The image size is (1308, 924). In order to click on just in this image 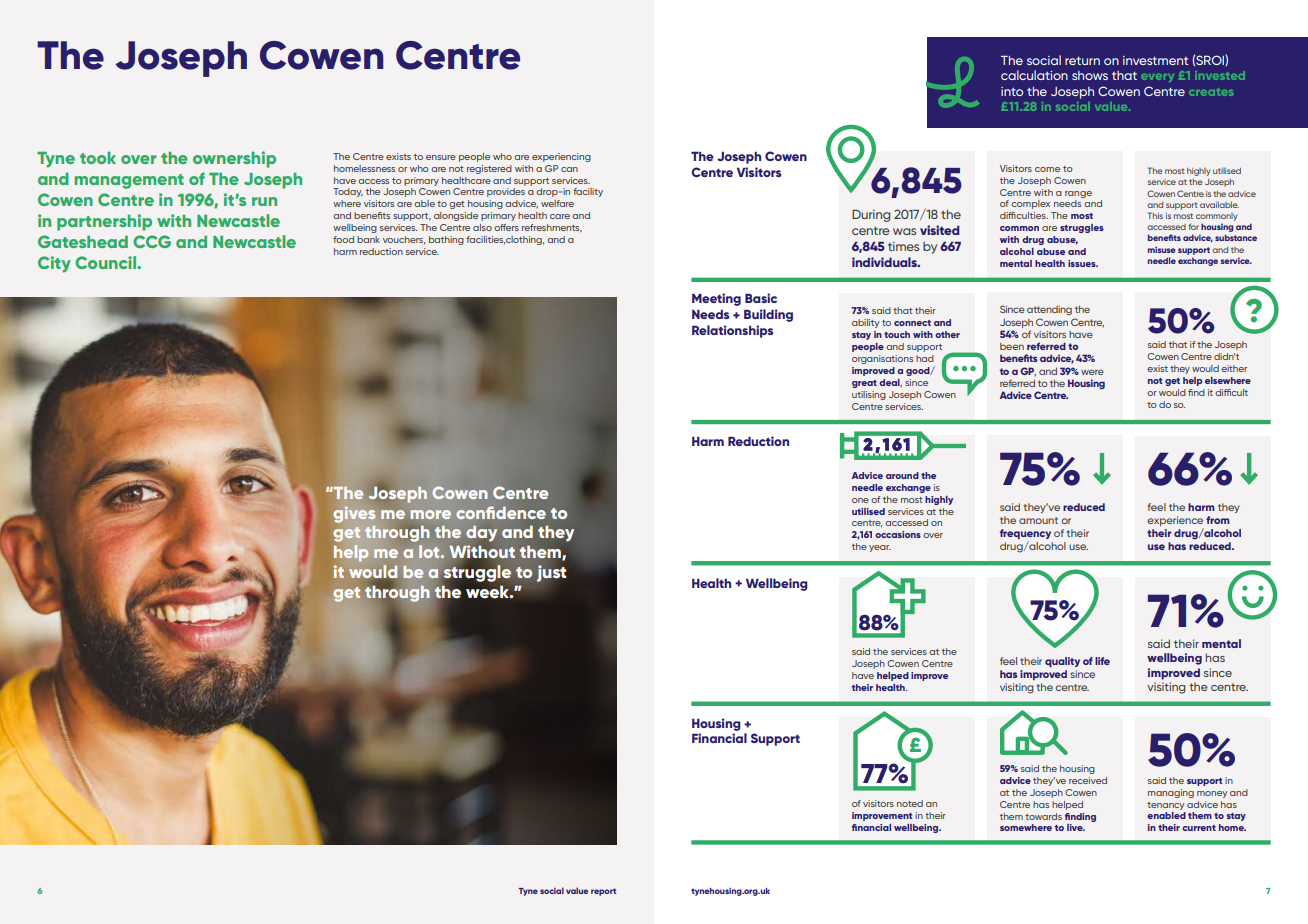, I will do `click(551, 573)`.
